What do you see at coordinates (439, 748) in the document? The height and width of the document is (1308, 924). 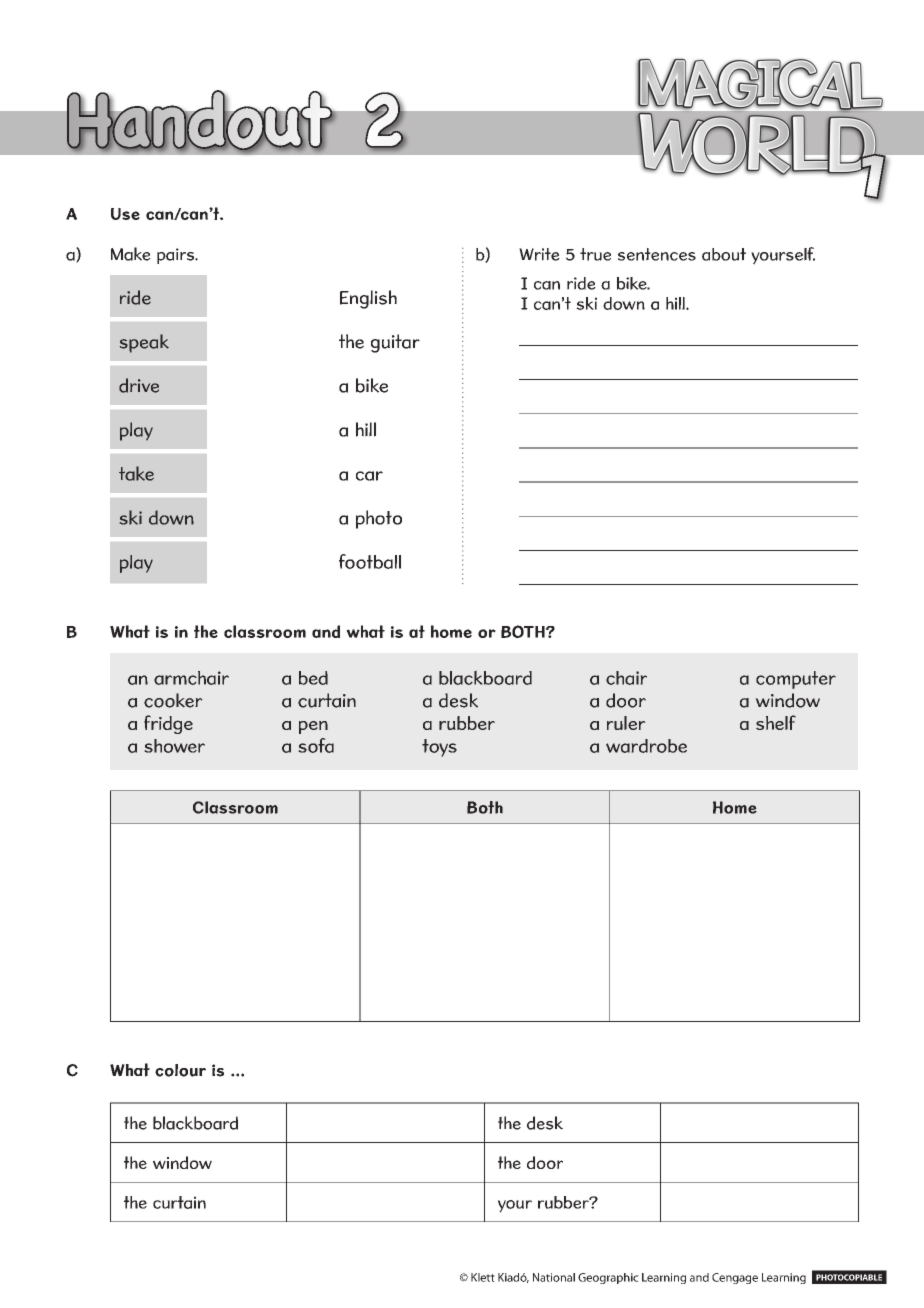 I see `toys` at bounding box center [439, 748].
